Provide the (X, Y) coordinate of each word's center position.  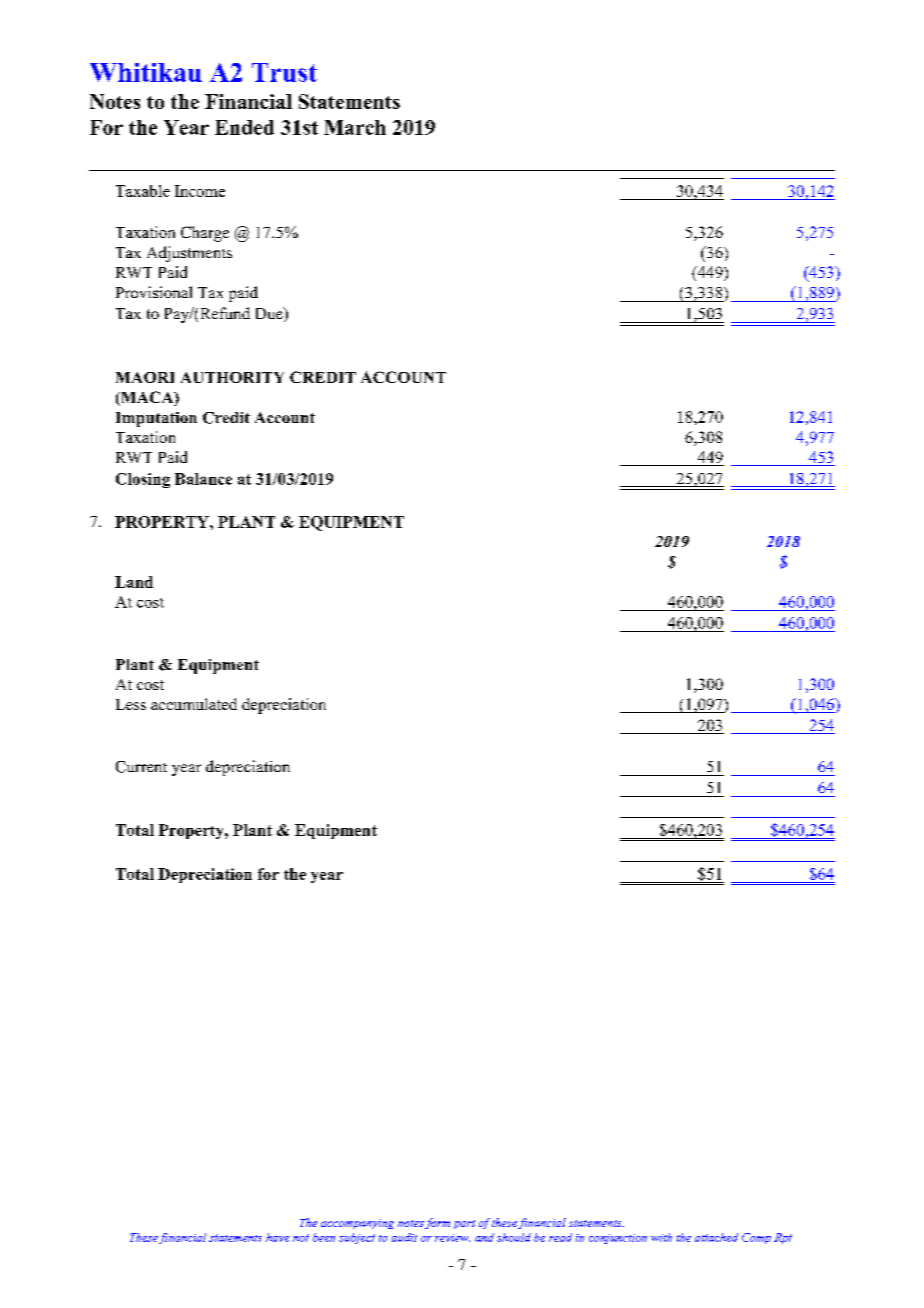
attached (716, 1237)
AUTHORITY (232, 377)
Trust (284, 72)
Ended (244, 127)
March (355, 127)
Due (270, 314)
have (277, 1237)
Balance (203, 479)
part (464, 1224)
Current (141, 767)
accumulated (194, 704)
